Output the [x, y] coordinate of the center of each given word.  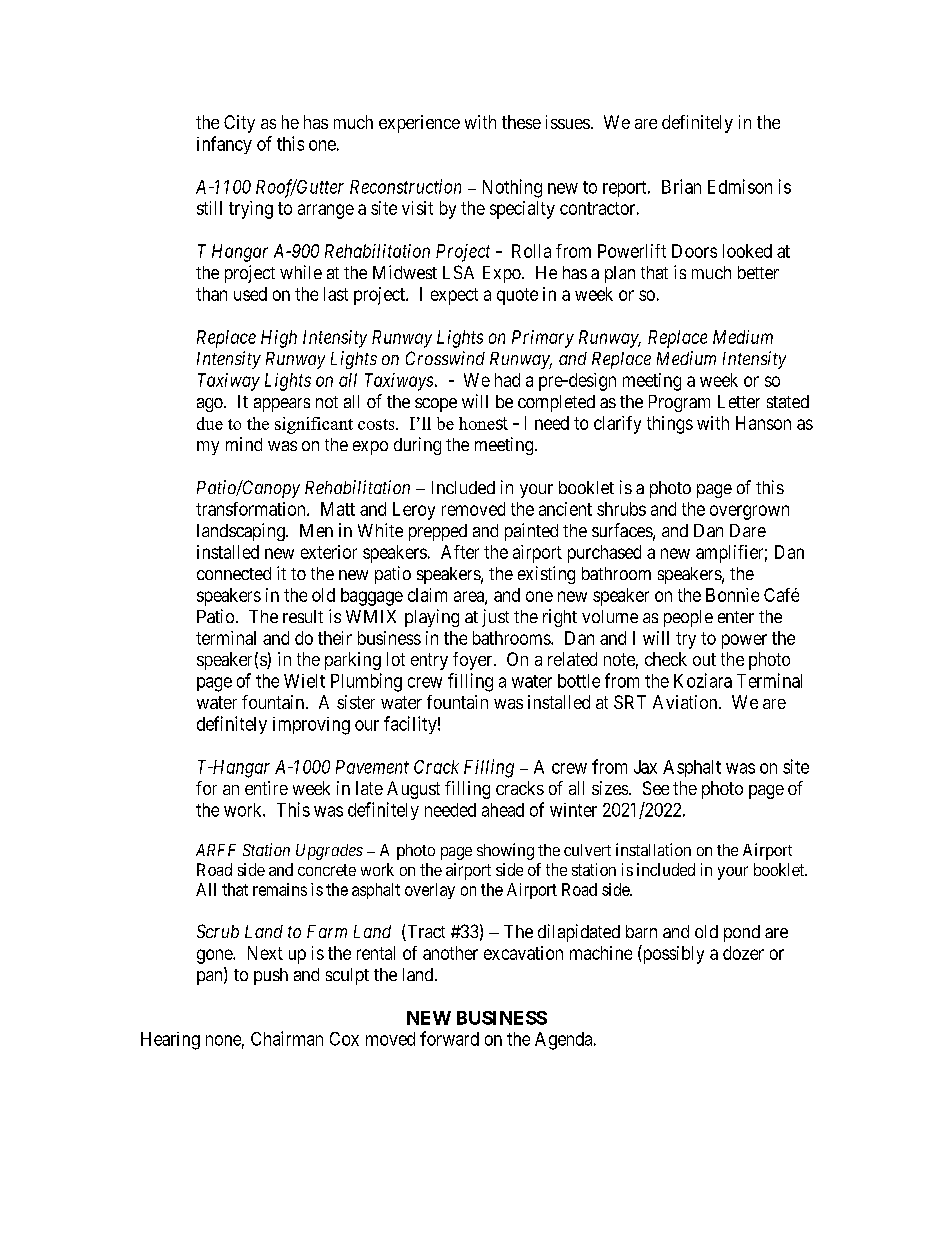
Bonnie [732, 595]
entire [266, 788]
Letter [739, 401]
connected [234, 573]
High [279, 339]
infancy [224, 145]
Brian [681, 186]
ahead [503, 810]
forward [449, 1038]
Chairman [287, 1038]
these [521, 122]
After [460, 552]
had [507, 380]
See [656, 788]
